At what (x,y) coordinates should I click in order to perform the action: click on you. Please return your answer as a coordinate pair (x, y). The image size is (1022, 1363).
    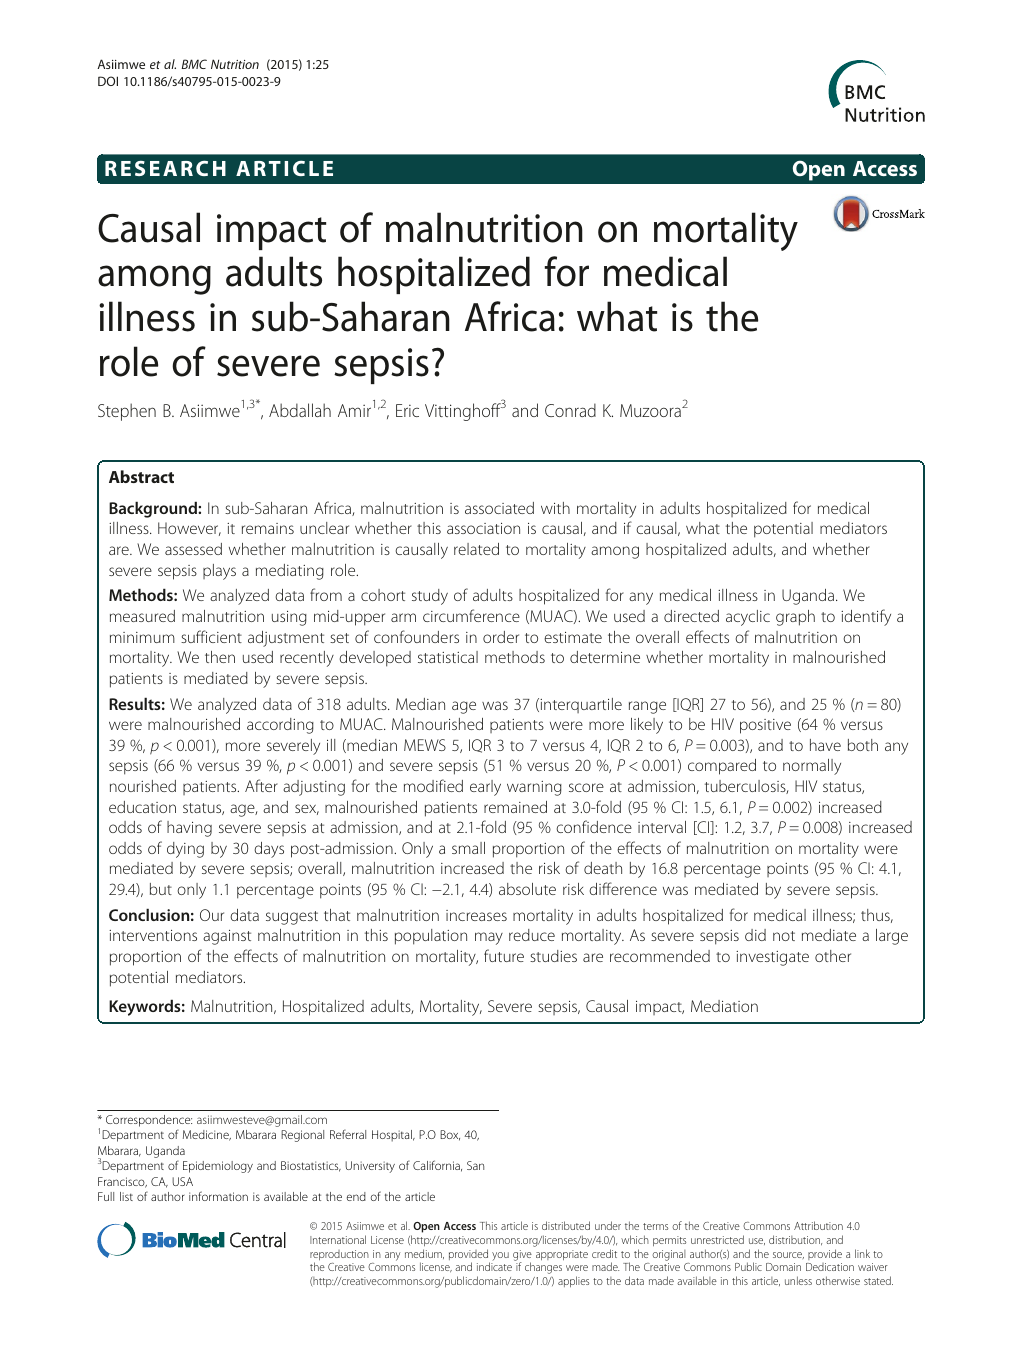
    Looking at the image, I should click on (500, 1256).
